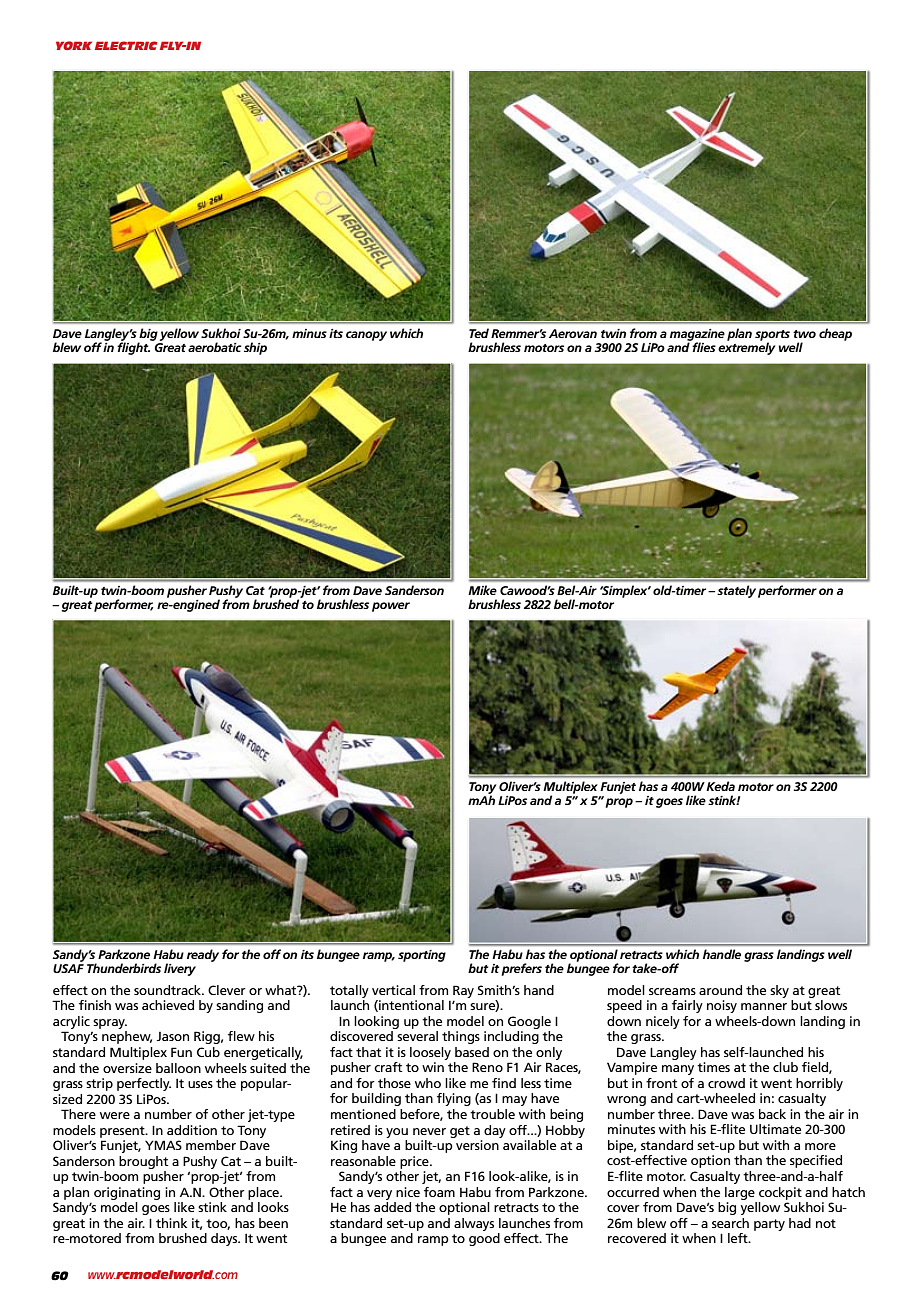  What do you see at coordinates (483, 590) in the document?
I see `Mike` at bounding box center [483, 590].
